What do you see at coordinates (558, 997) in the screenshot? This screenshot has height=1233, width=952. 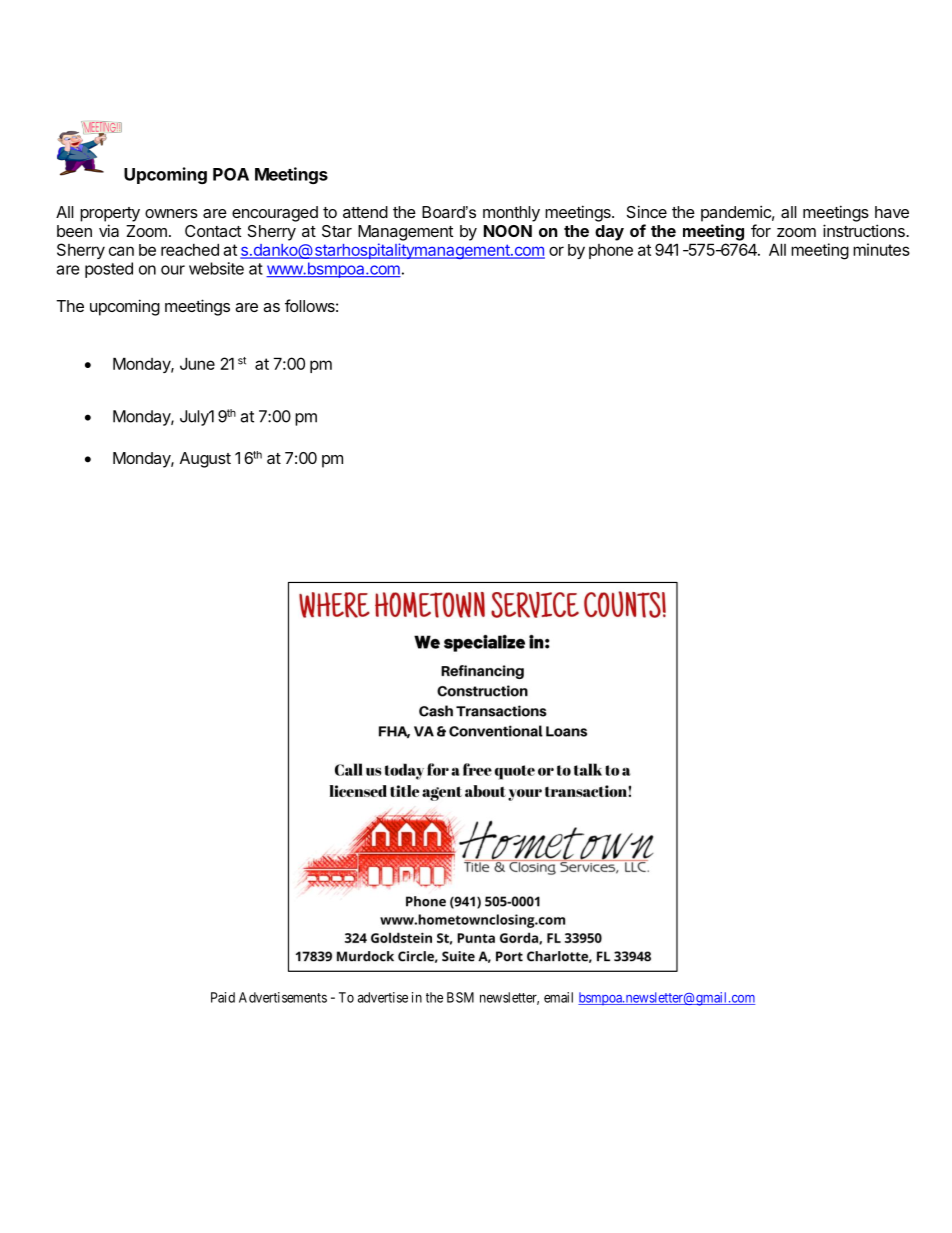 I see `email` at bounding box center [558, 997].
